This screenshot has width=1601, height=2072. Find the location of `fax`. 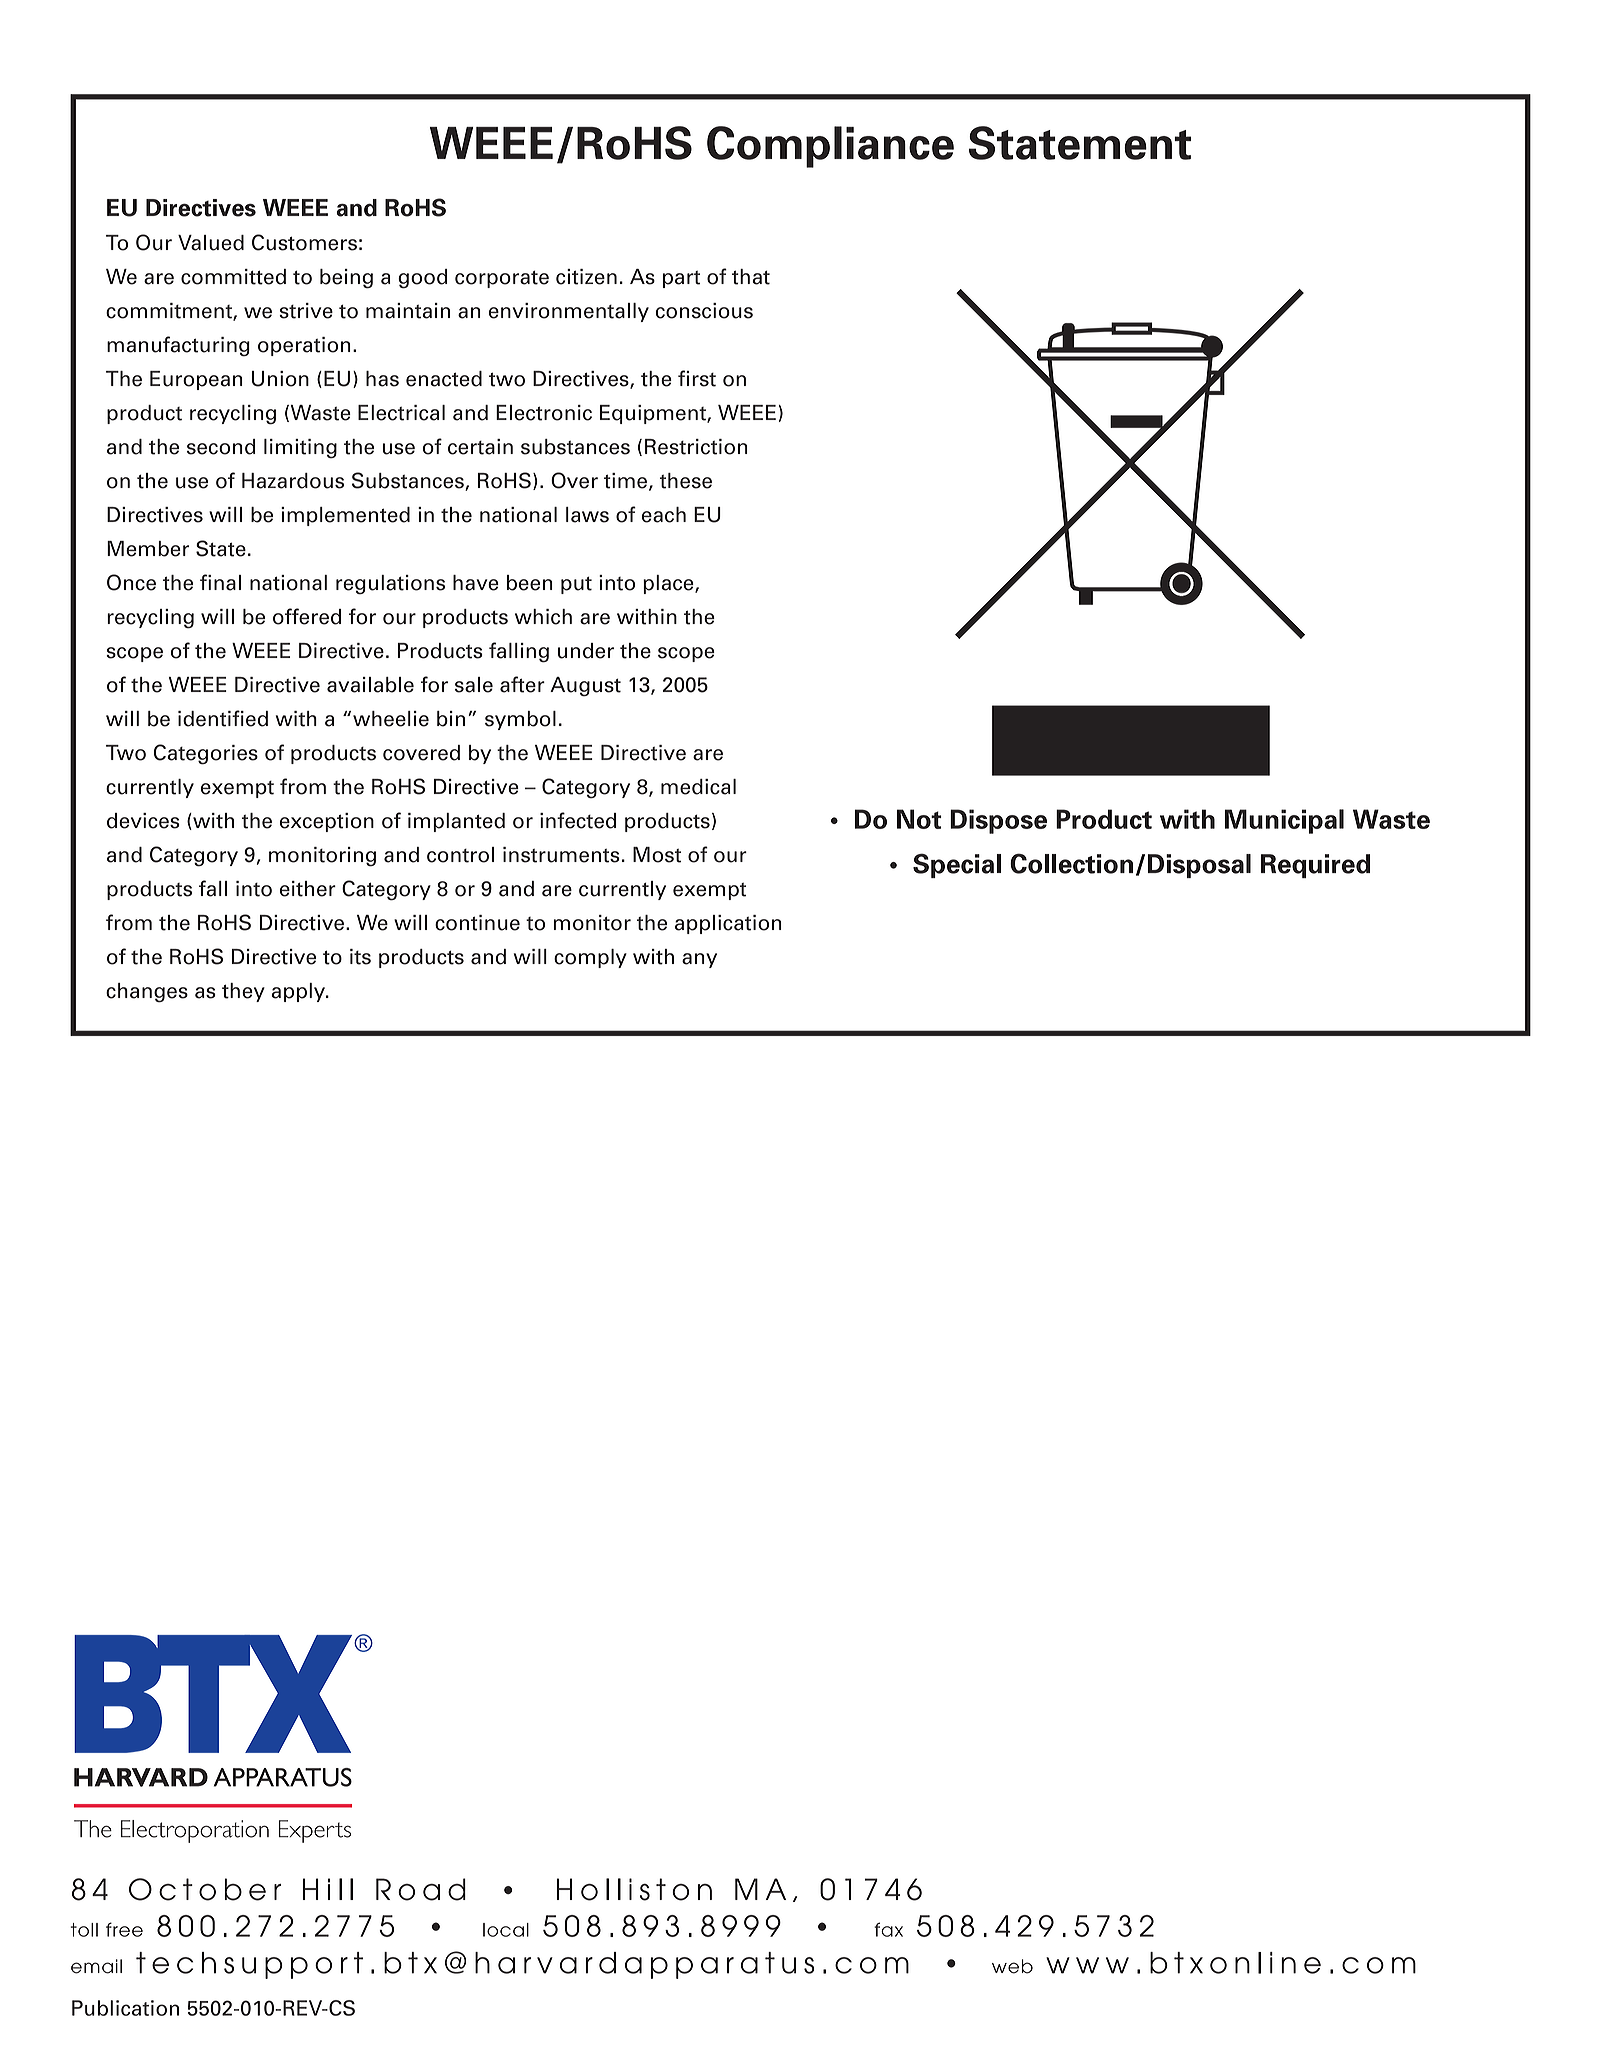

fax is located at coordinates (888, 1929).
